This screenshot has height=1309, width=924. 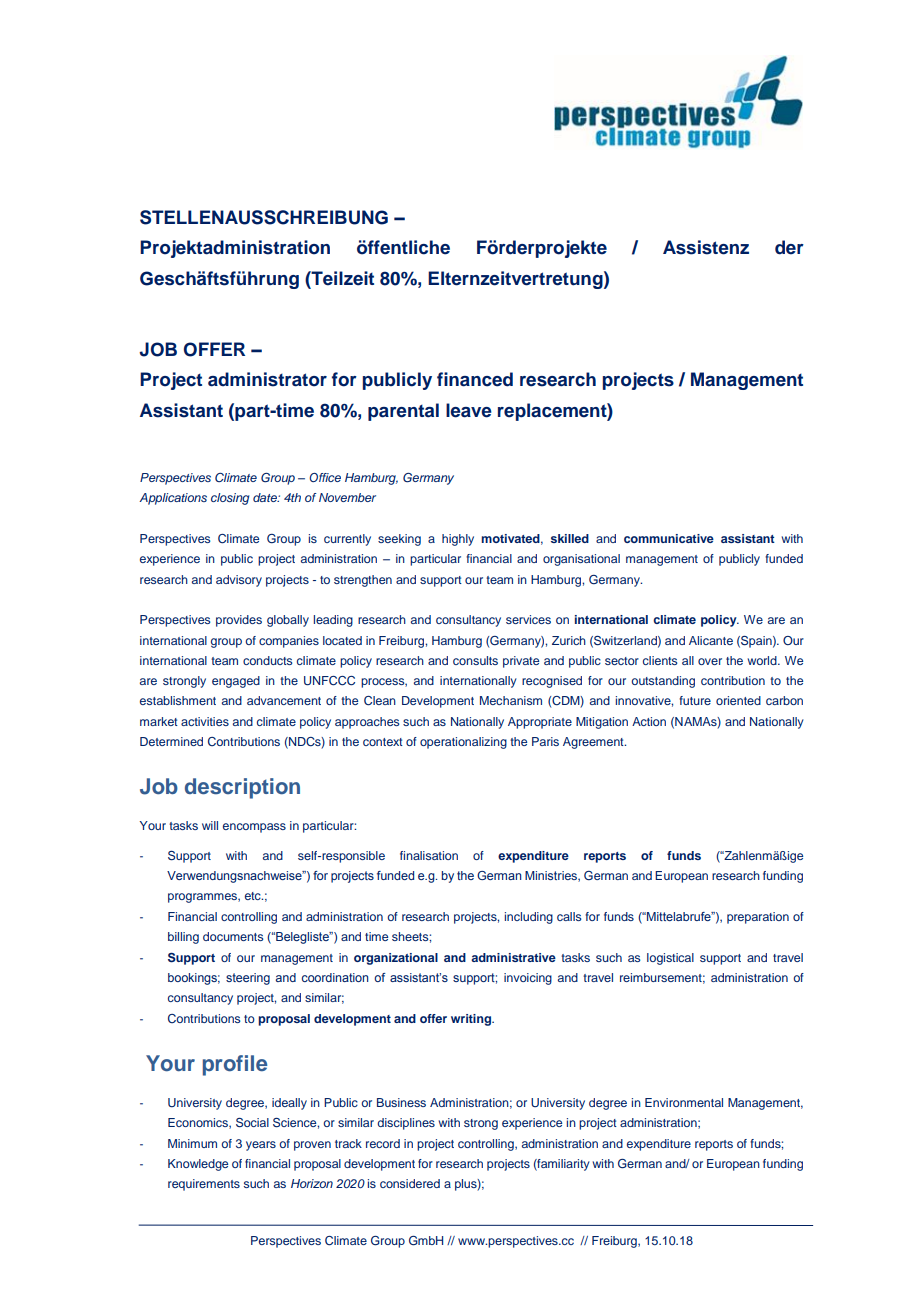 I want to click on steering, so click(x=248, y=979).
